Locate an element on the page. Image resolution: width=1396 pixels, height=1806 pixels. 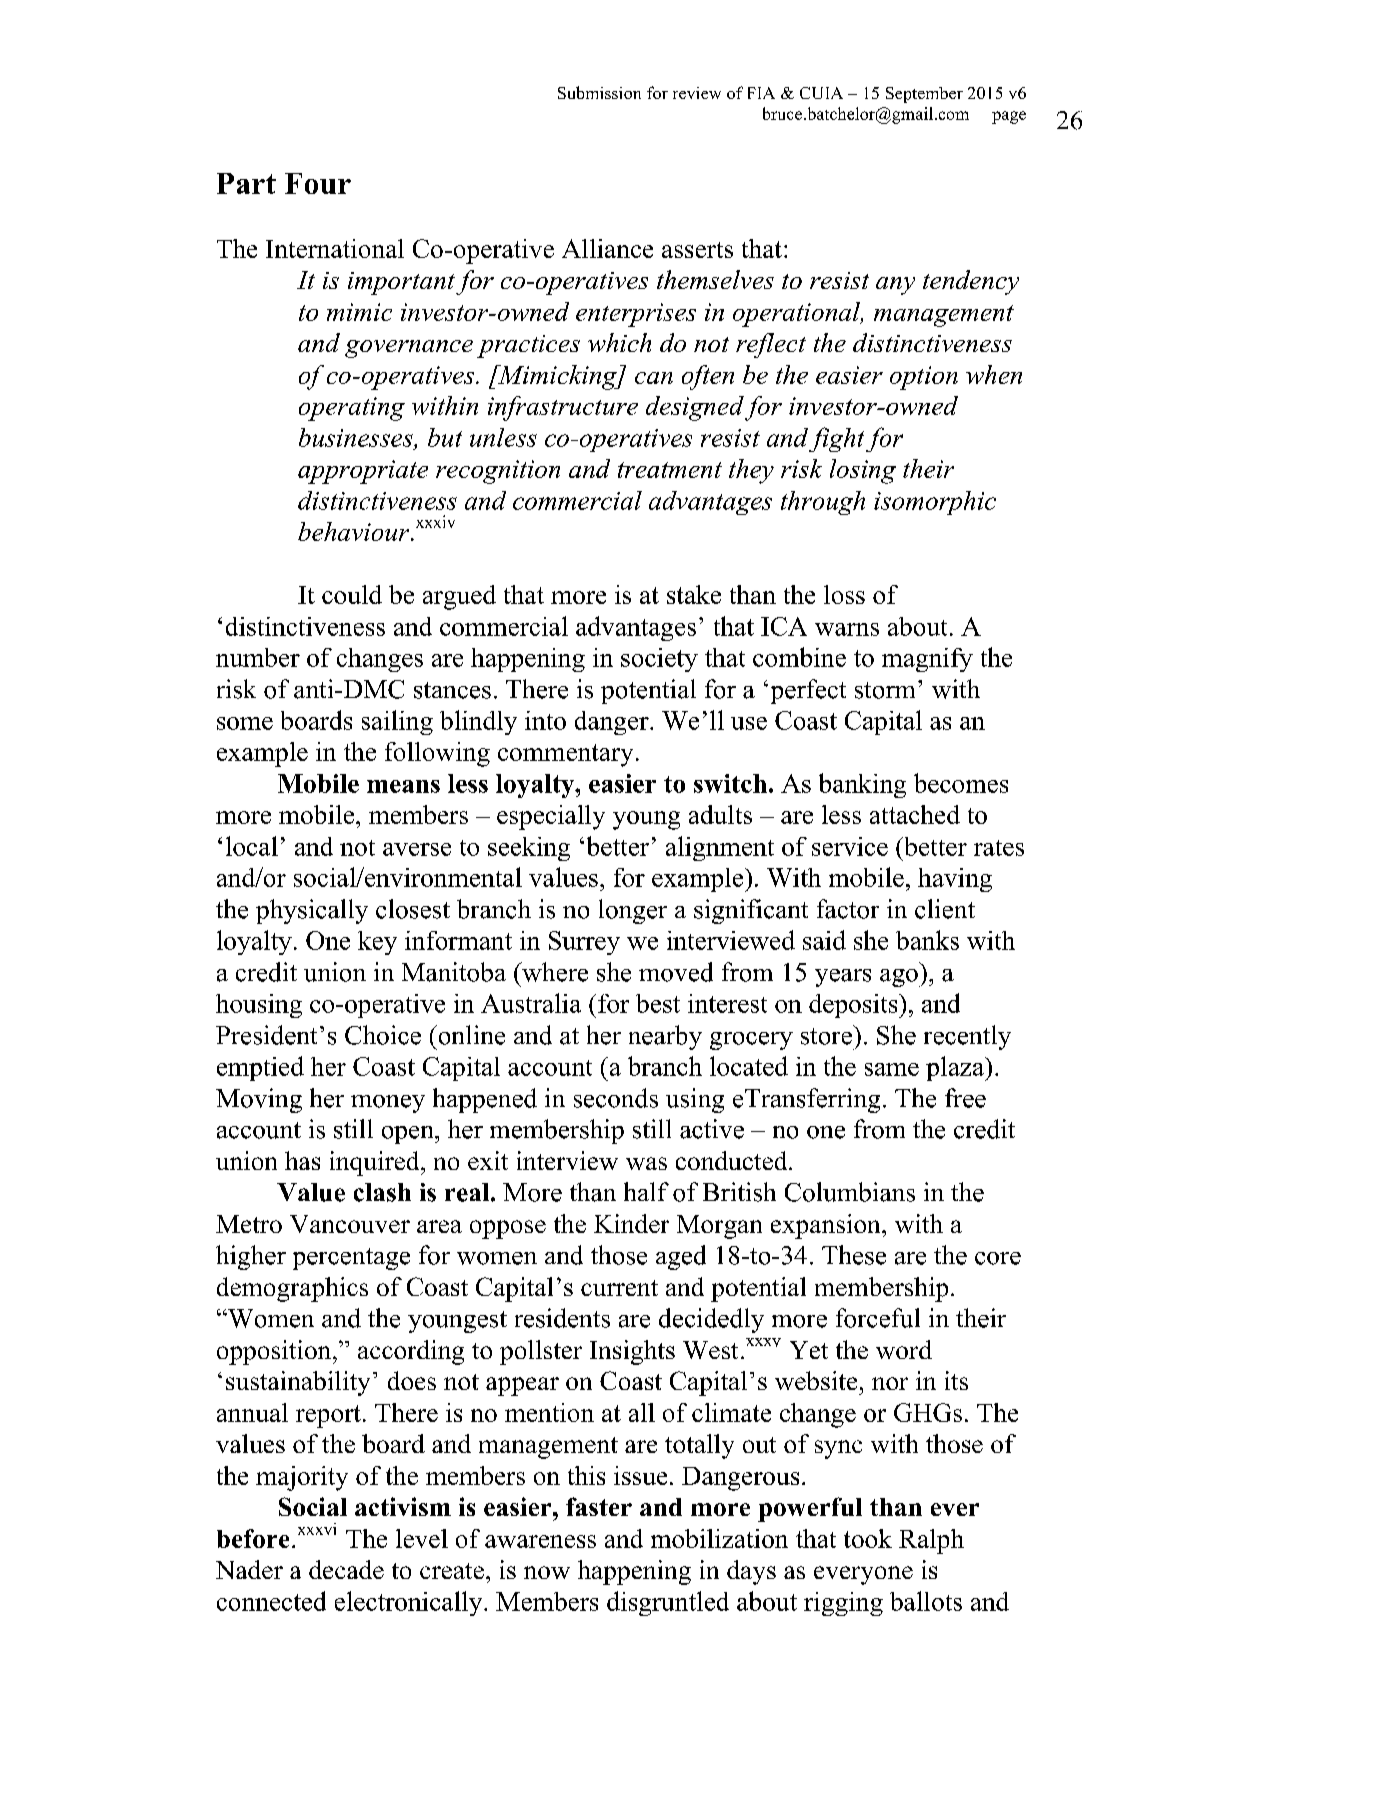
attached is located at coordinates (915, 814).
